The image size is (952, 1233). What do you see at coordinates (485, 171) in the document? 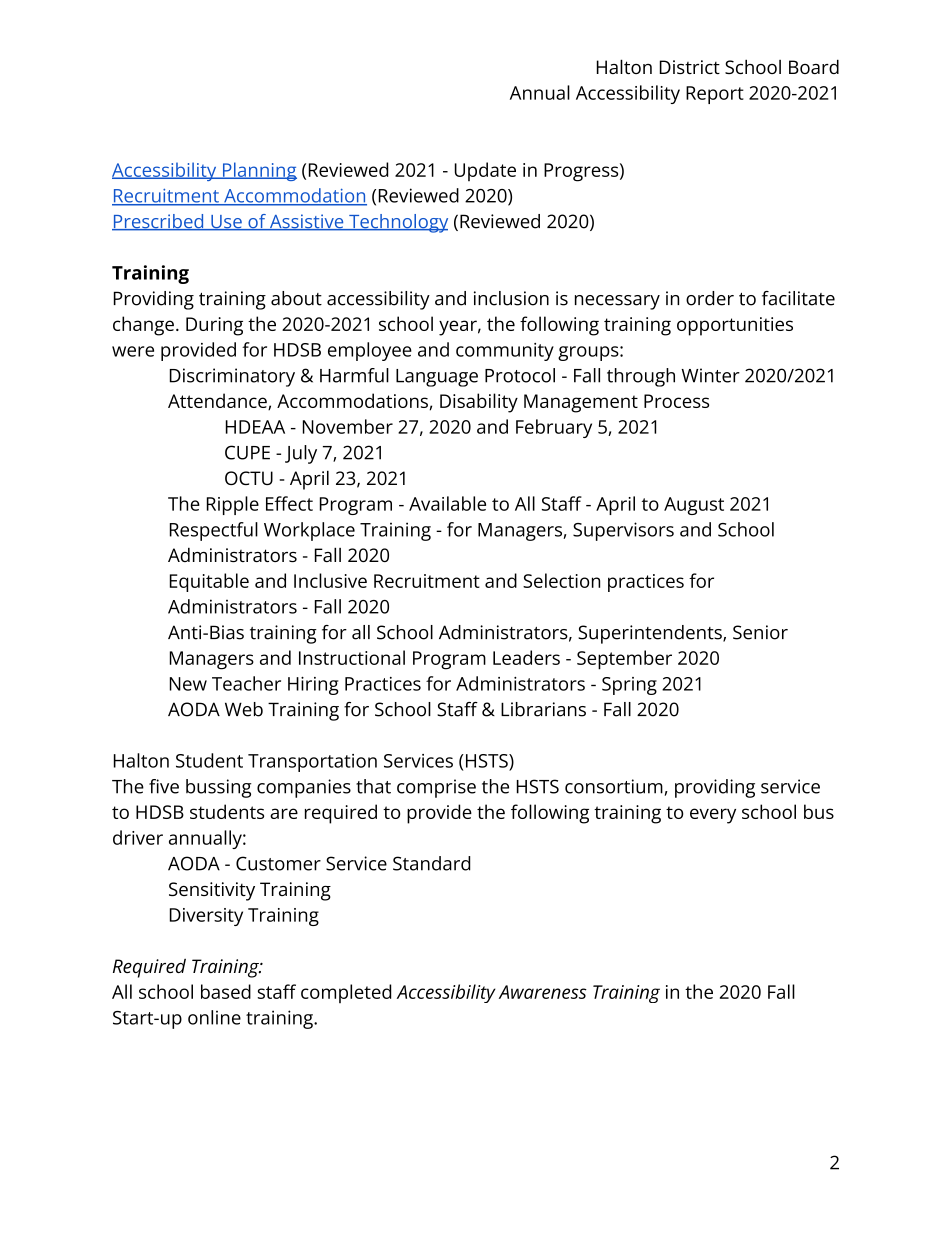
I see `Update` at bounding box center [485, 171].
